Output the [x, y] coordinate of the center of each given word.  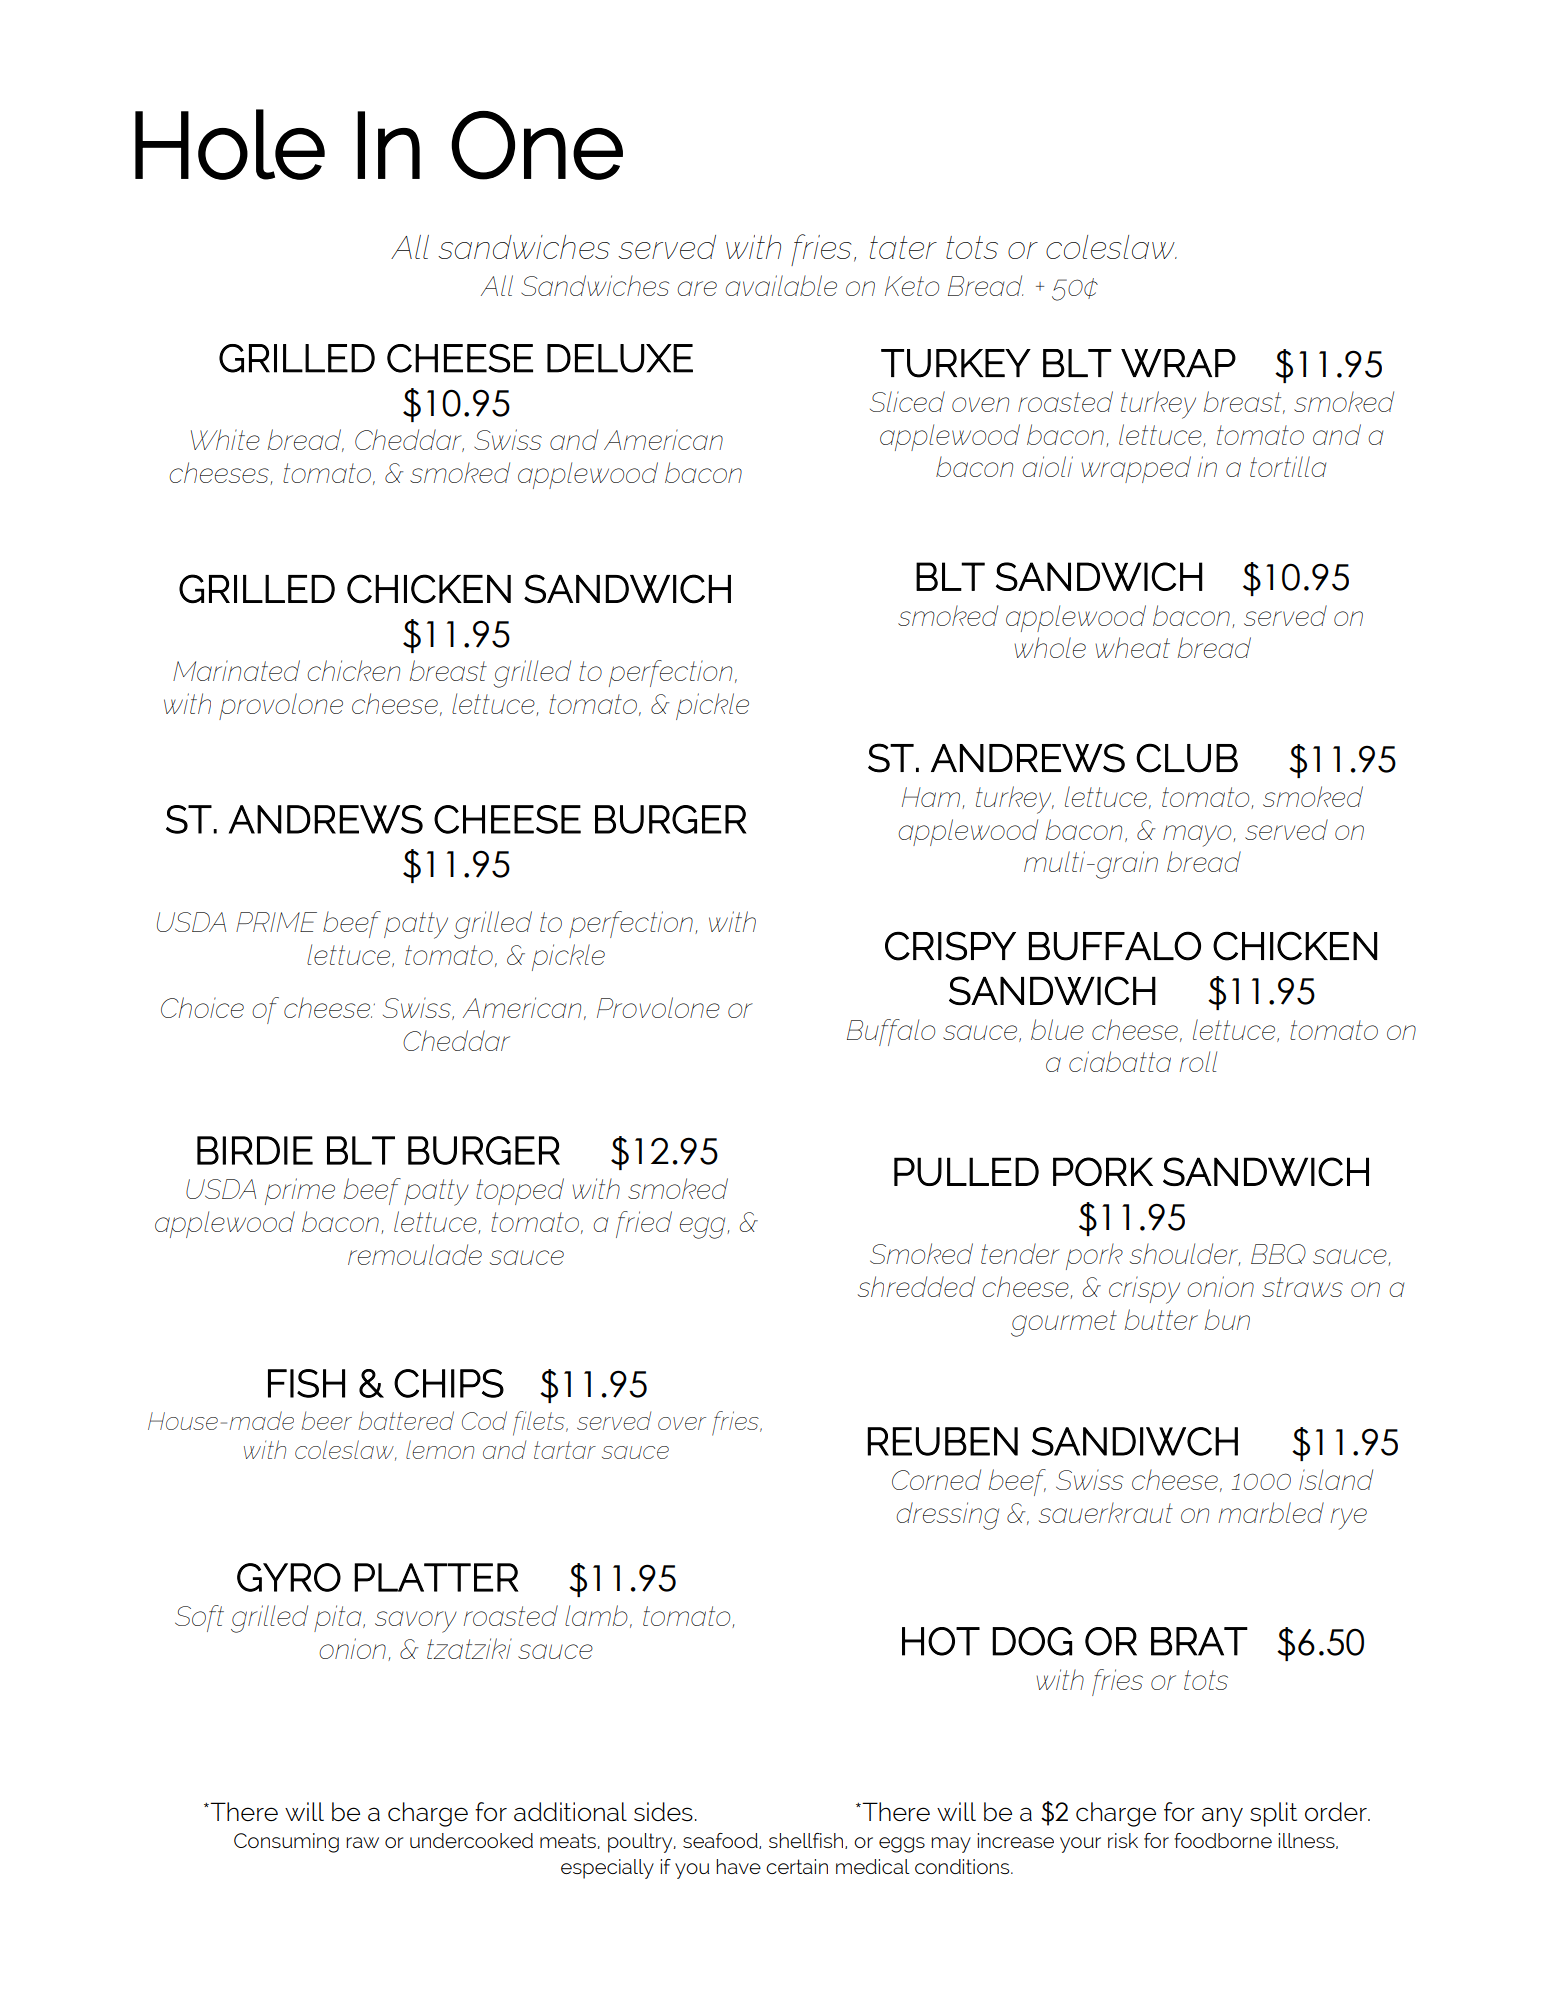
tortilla [1288, 466]
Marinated [236, 670]
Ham [931, 797]
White [225, 439]
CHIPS [449, 1383]
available [781, 285]
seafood [721, 1841]
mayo [1198, 836]
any [1222, 1817]
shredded [916, 1286]
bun [1227, 1319]
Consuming [286, 1843]
